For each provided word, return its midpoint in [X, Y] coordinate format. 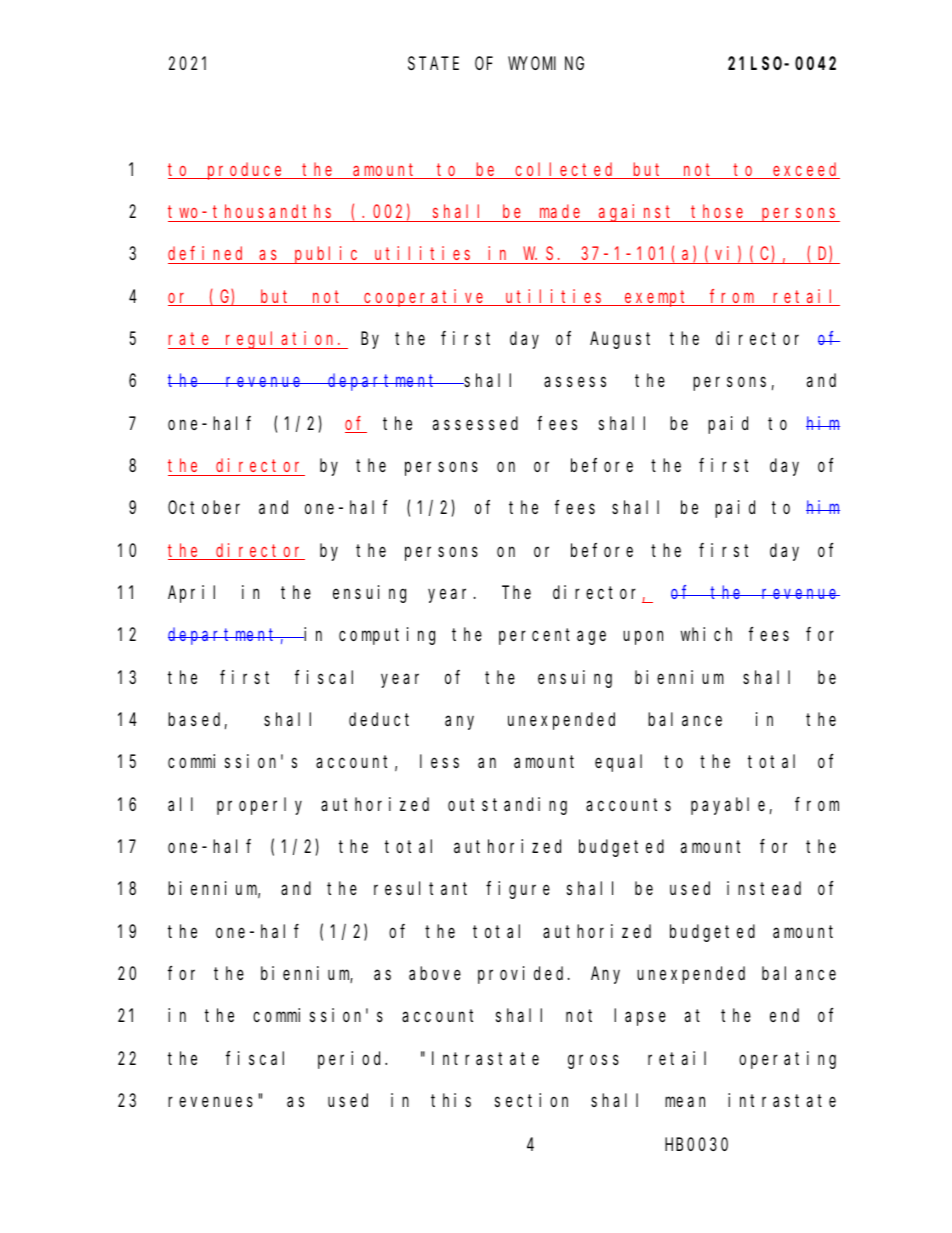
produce [246, 171]
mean [685, 1102]
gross [593, 1061]
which [706, 634]
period [352, 1060]
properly [259, 806]
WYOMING [546, 63]
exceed [805, 170]
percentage [552, 637]
